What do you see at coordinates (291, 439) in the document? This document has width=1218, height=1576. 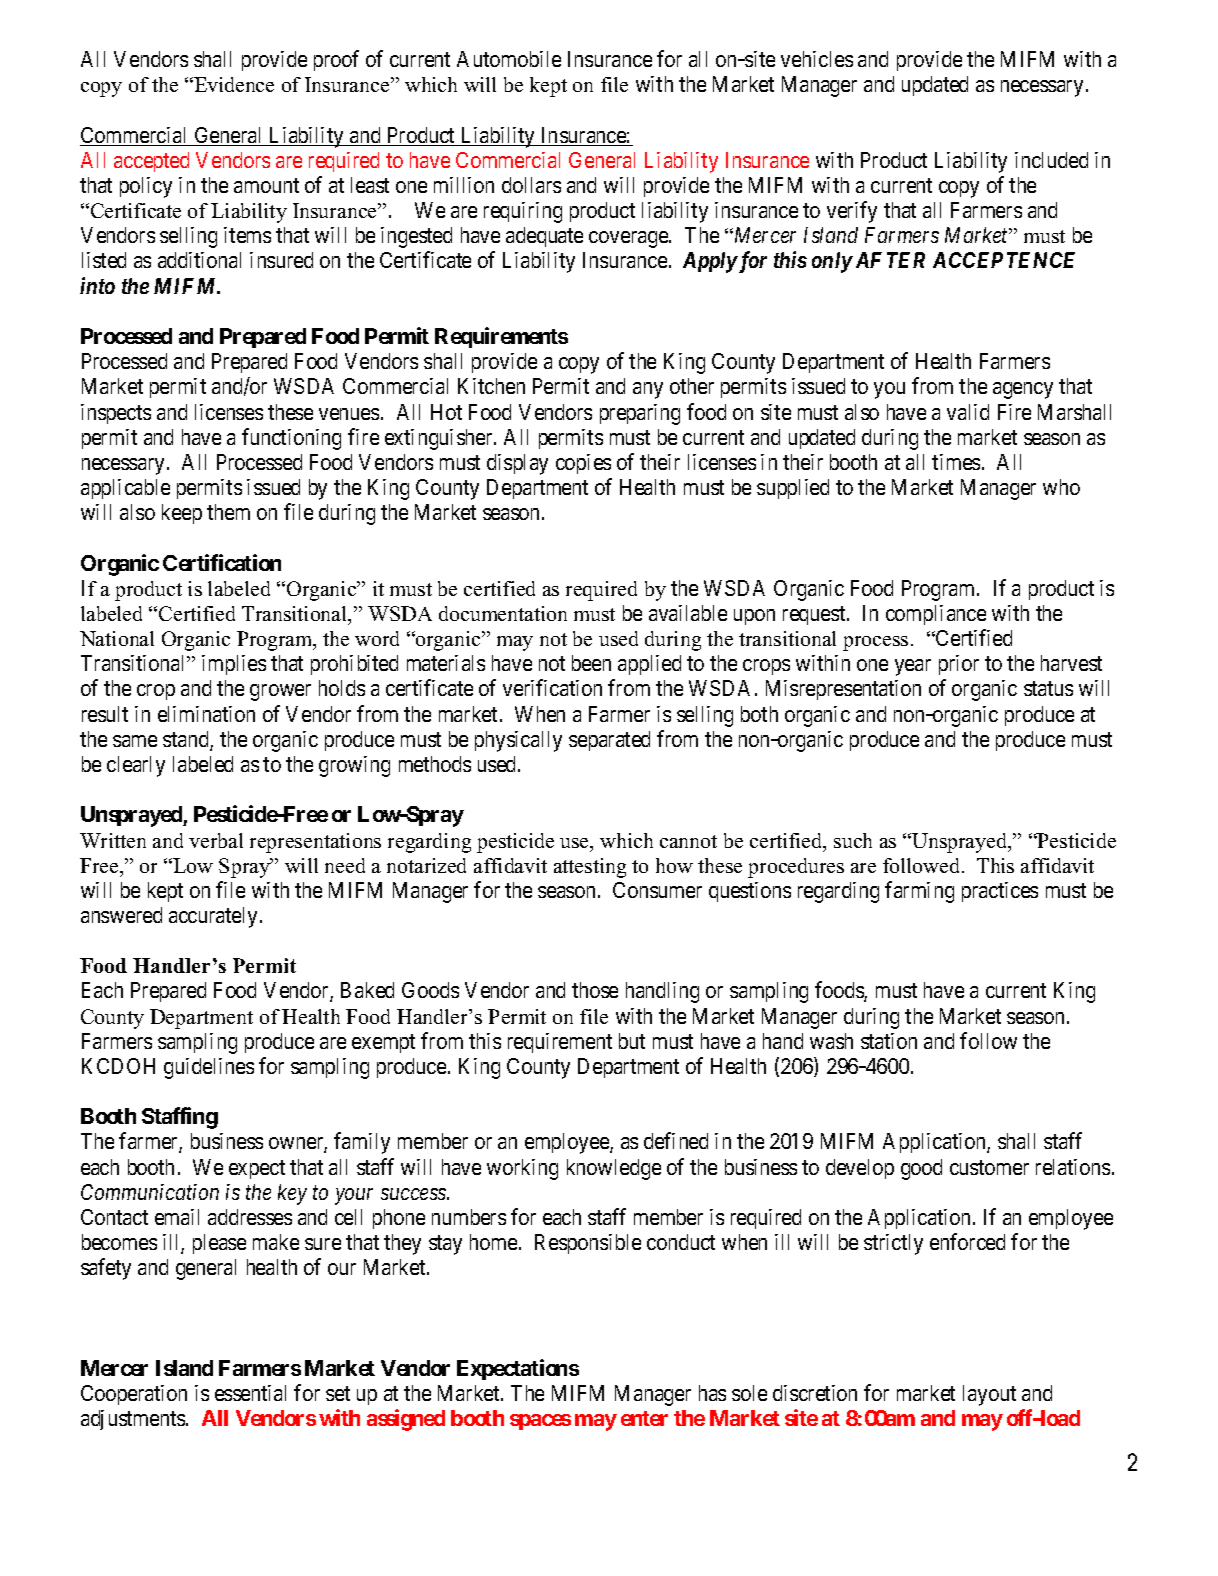 I see `functioning` at bounding box center [291, 439].
